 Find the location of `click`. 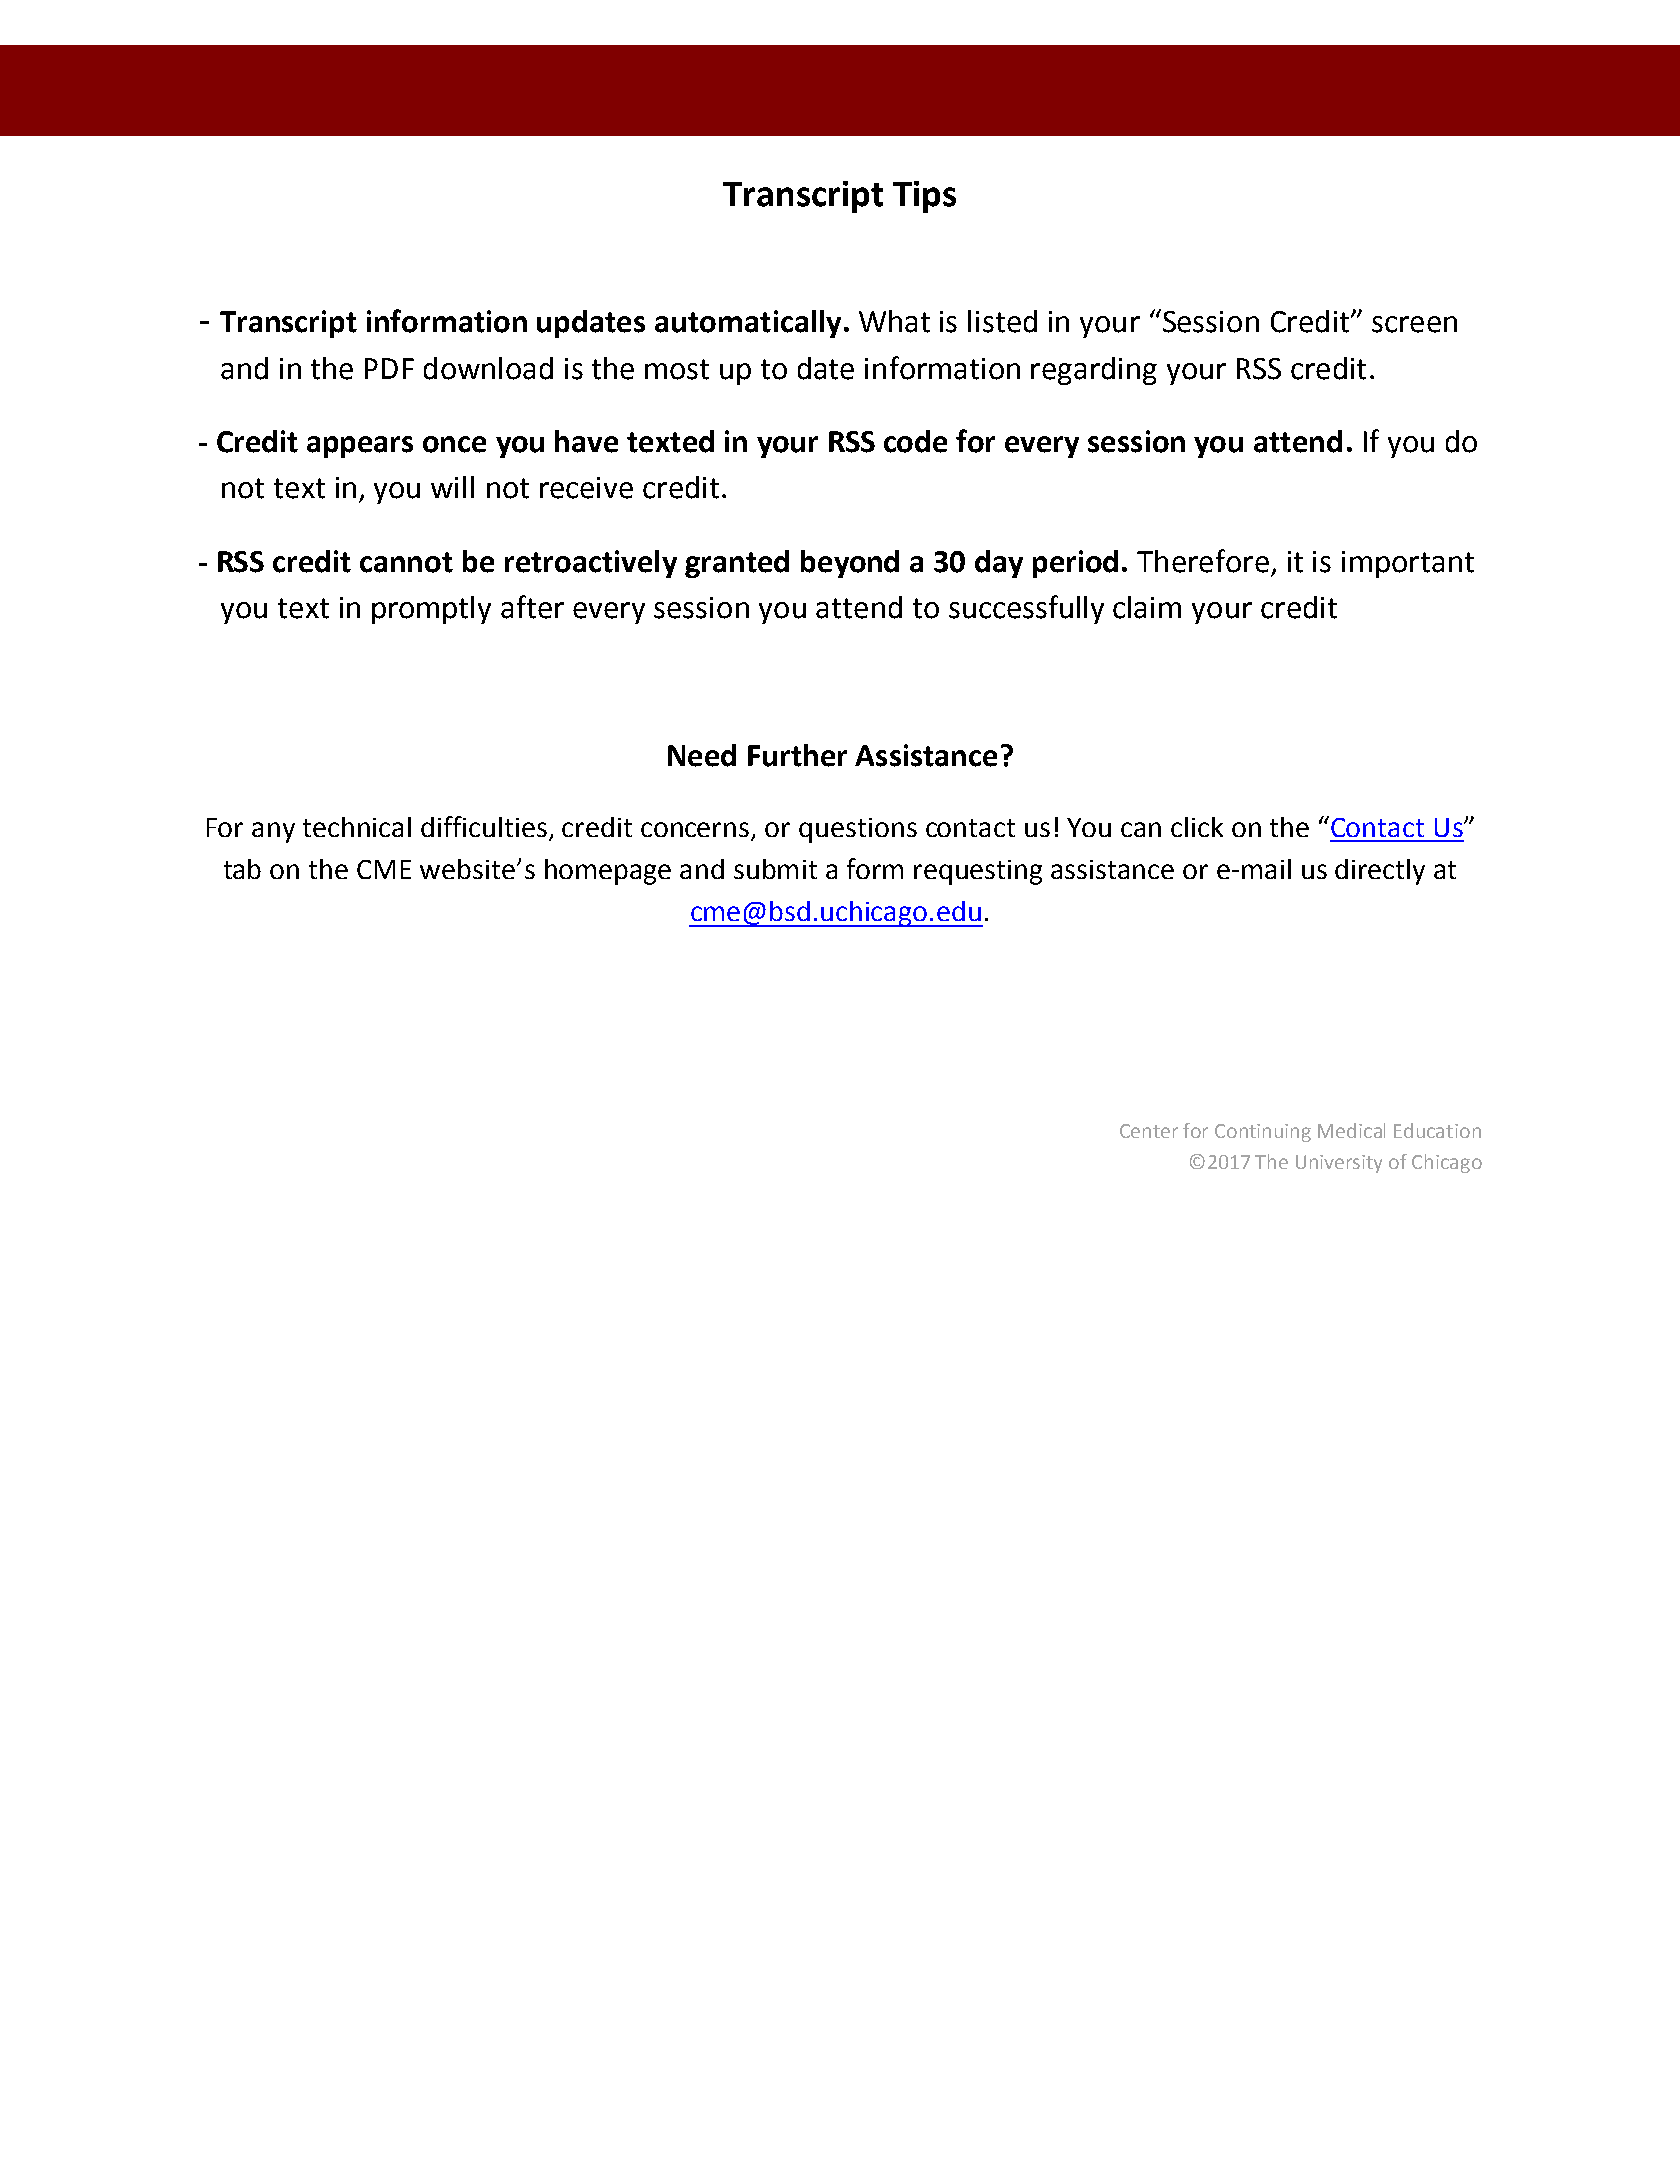

click is located at coordinates (1197, 827).
